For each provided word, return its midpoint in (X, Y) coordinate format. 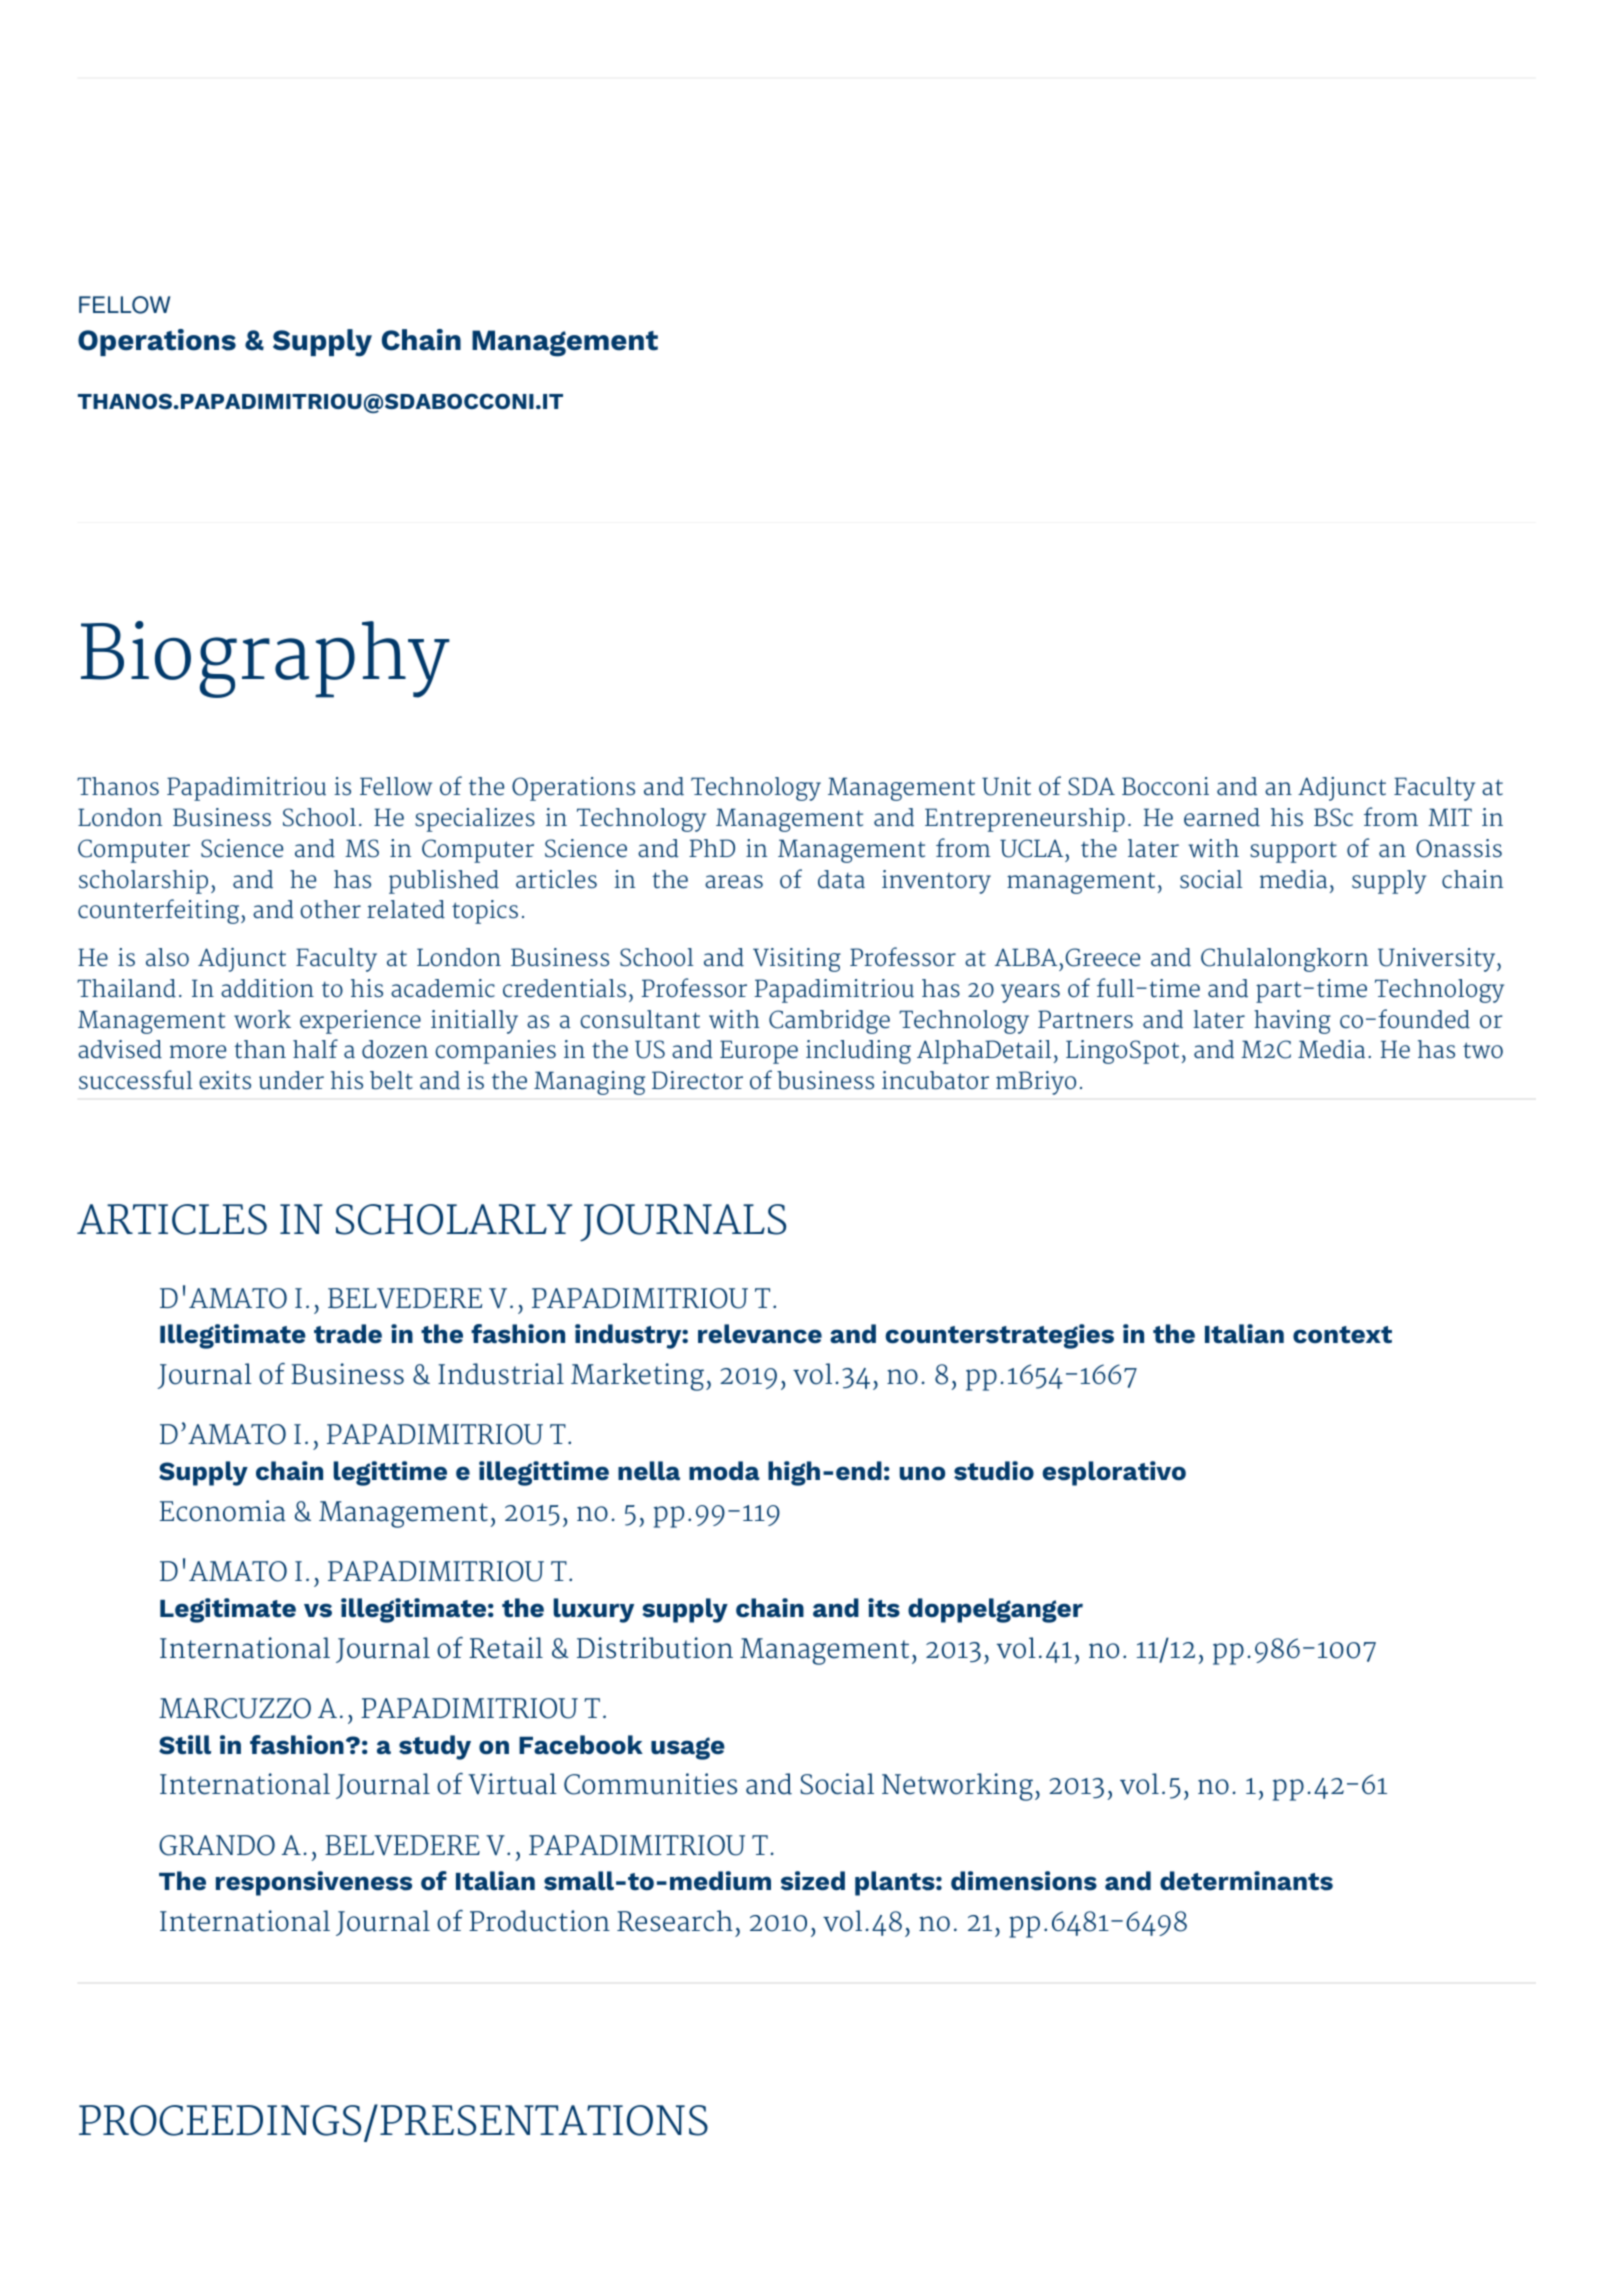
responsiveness (314, 1883)
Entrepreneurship (1025, 820)
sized (813, 1881)
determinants (1246, 1881)
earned (1222, 817)
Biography (265, 659)
